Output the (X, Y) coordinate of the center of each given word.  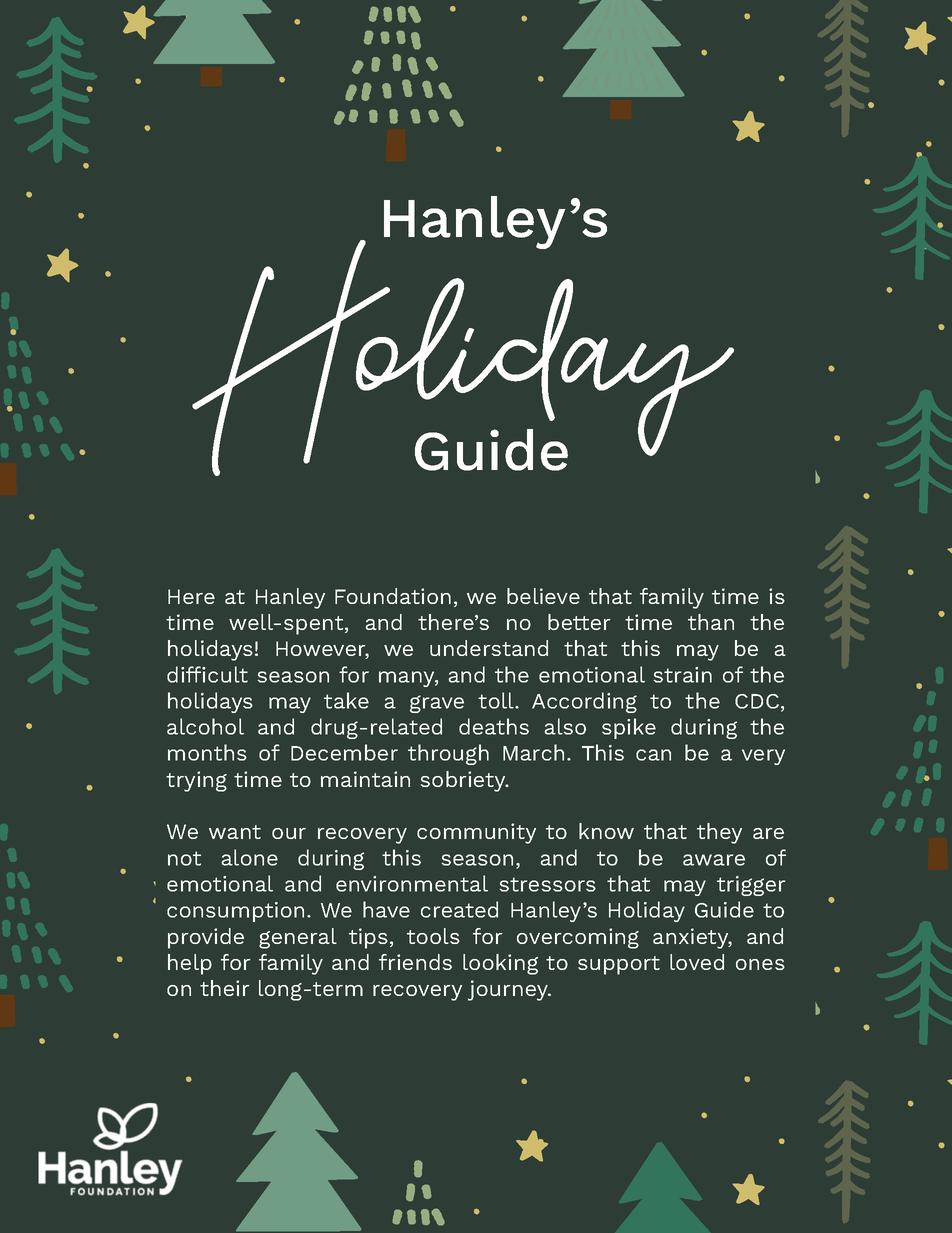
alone (250, 857)
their (225, 988)
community (476, 833)
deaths (494, 726)
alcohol (205, 726)
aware (714, 860)
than (711, 622)
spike (629, 728)
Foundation (393, 596)
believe (543, 596)
